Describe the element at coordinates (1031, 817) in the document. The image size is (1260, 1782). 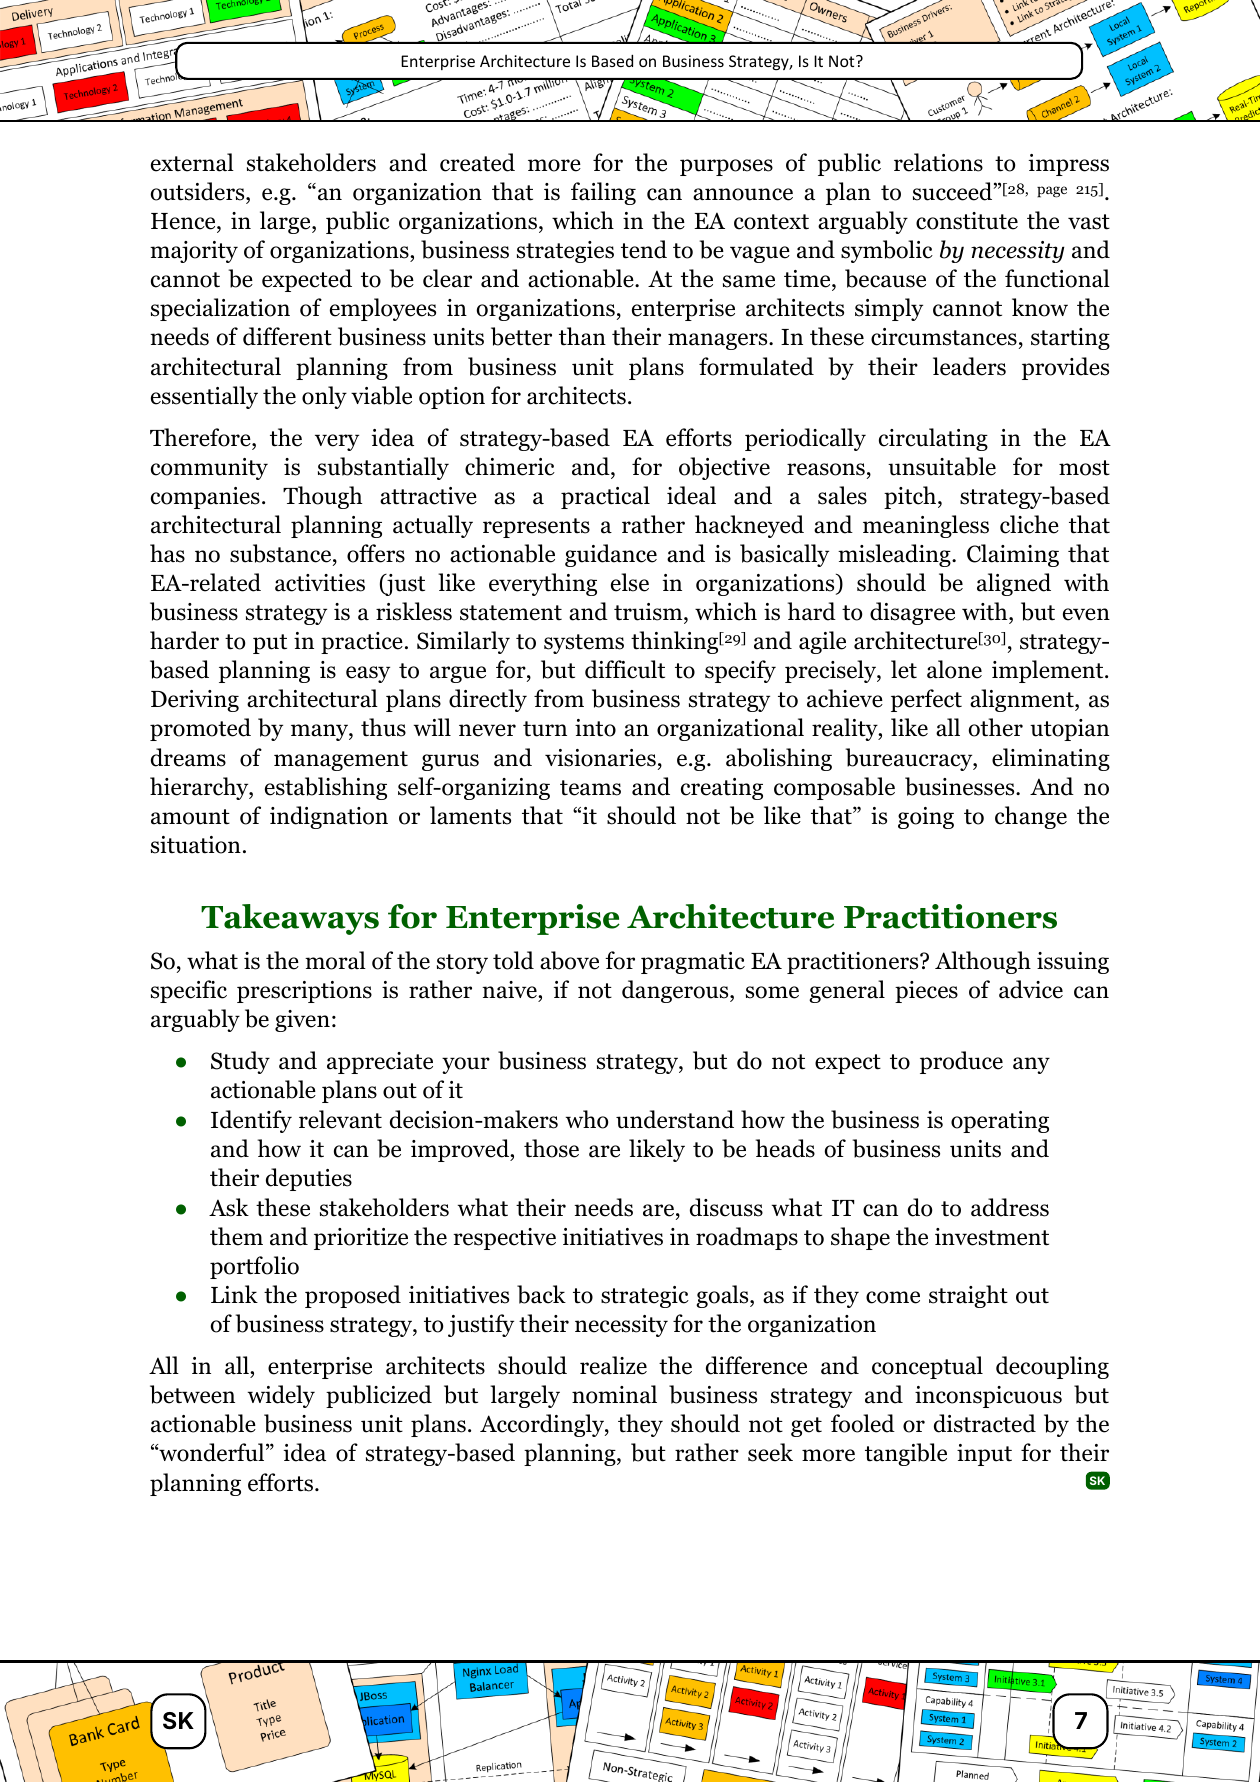
I see `change` at that location.
